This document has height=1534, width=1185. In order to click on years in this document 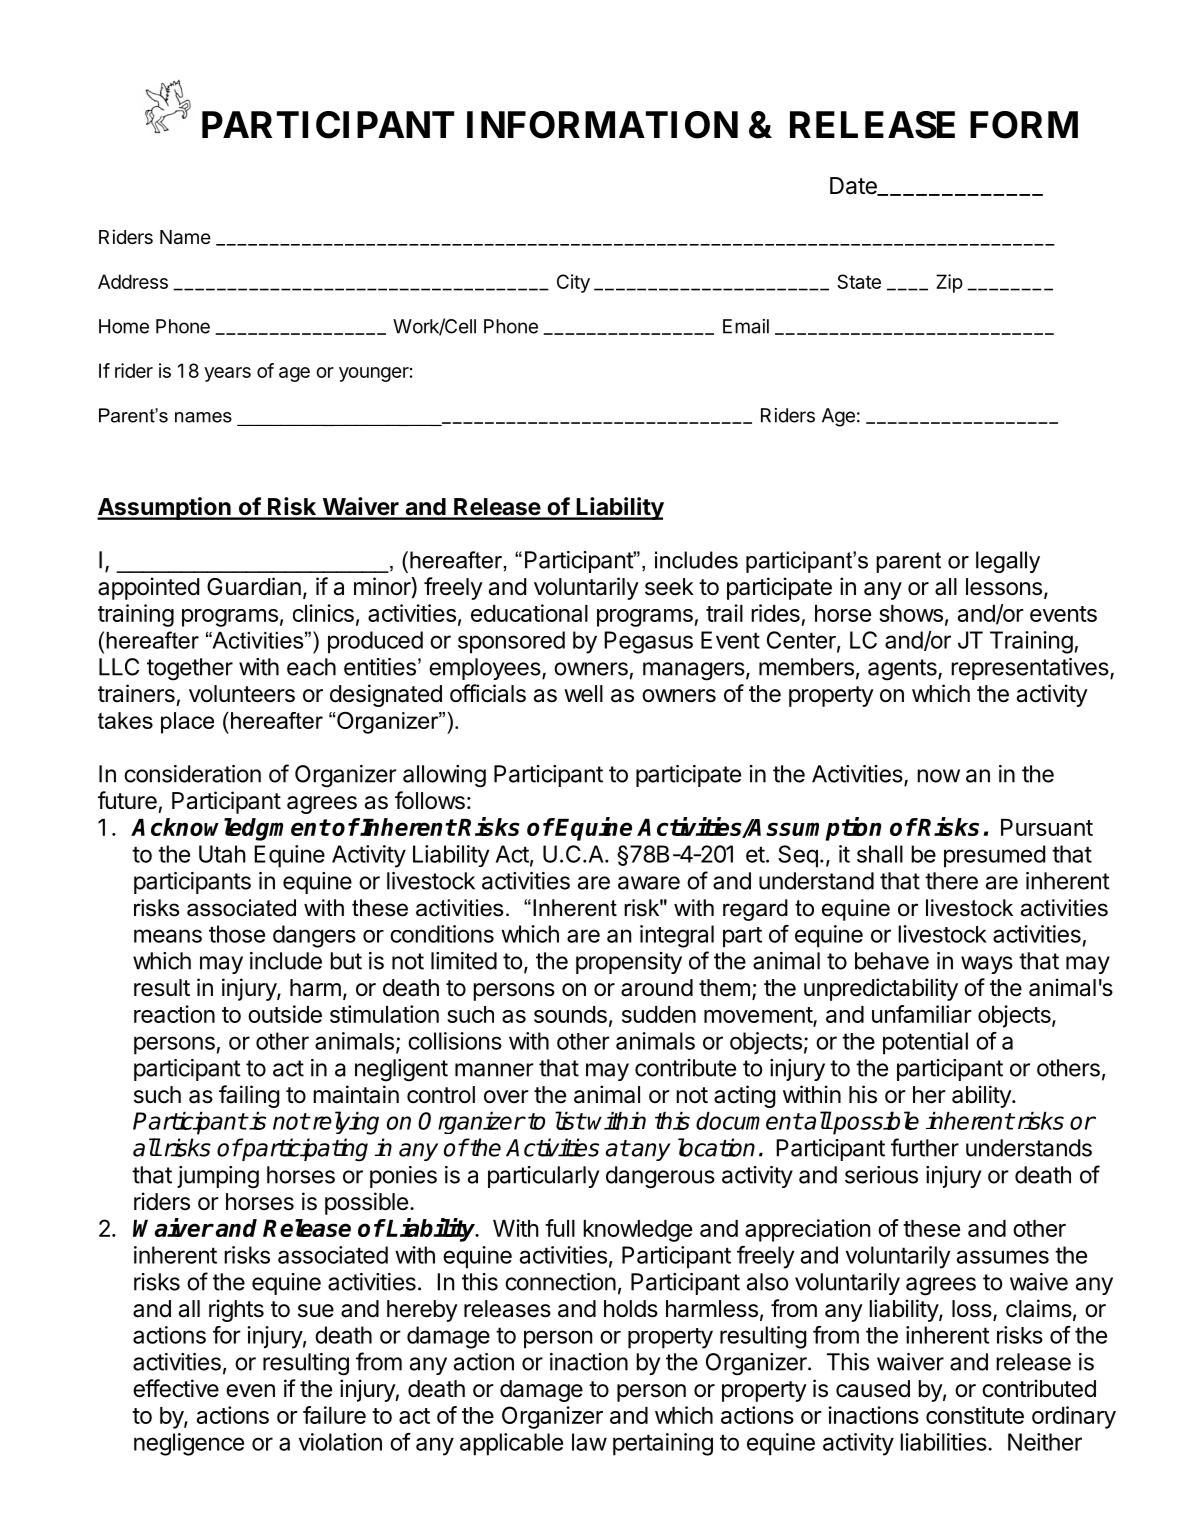, I will do `click(227, 374)`.
